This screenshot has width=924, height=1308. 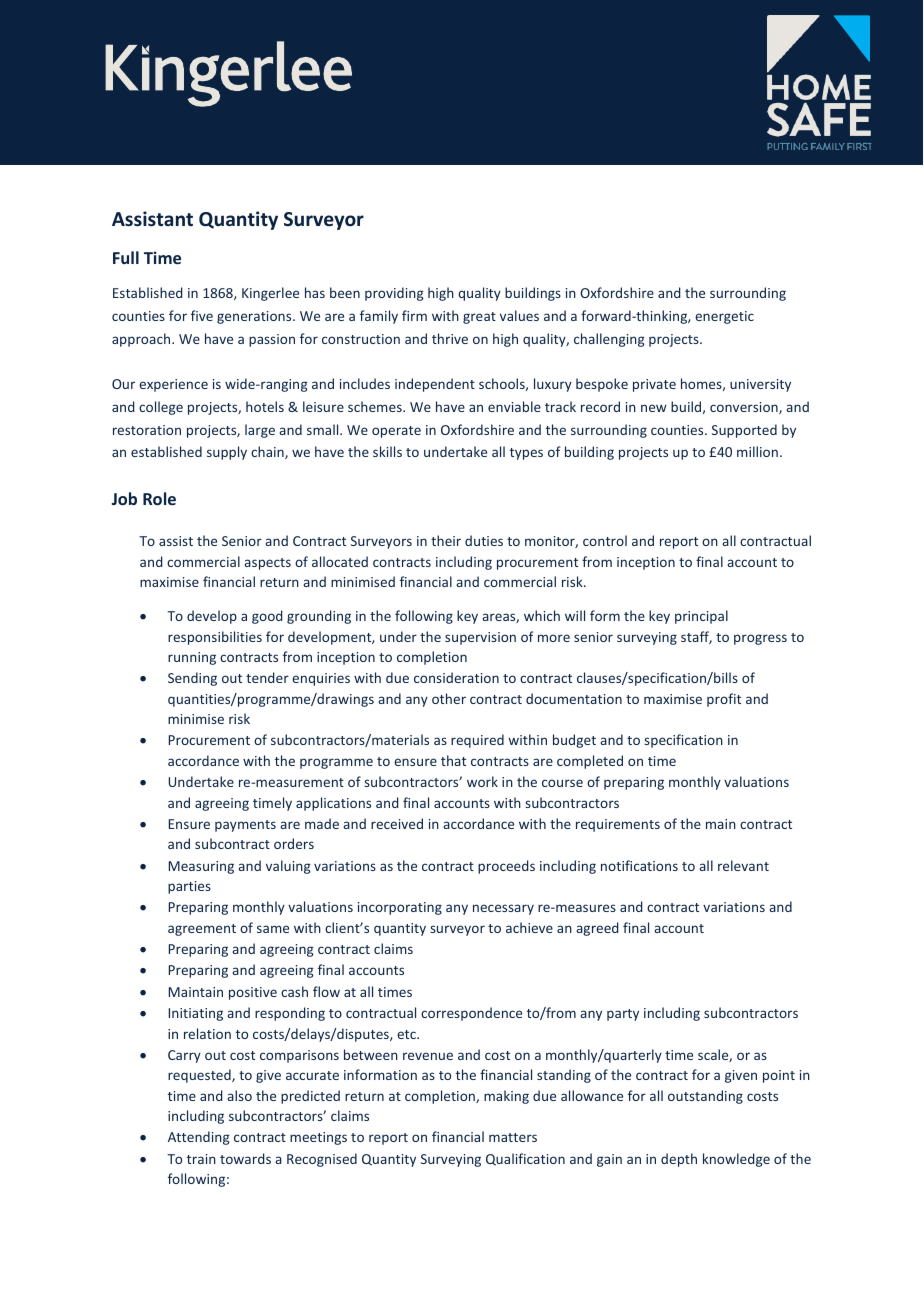 What do you see at coordinates (701, 617) in the screenshot?
I see `principal` at bounding box center [701, 617].
